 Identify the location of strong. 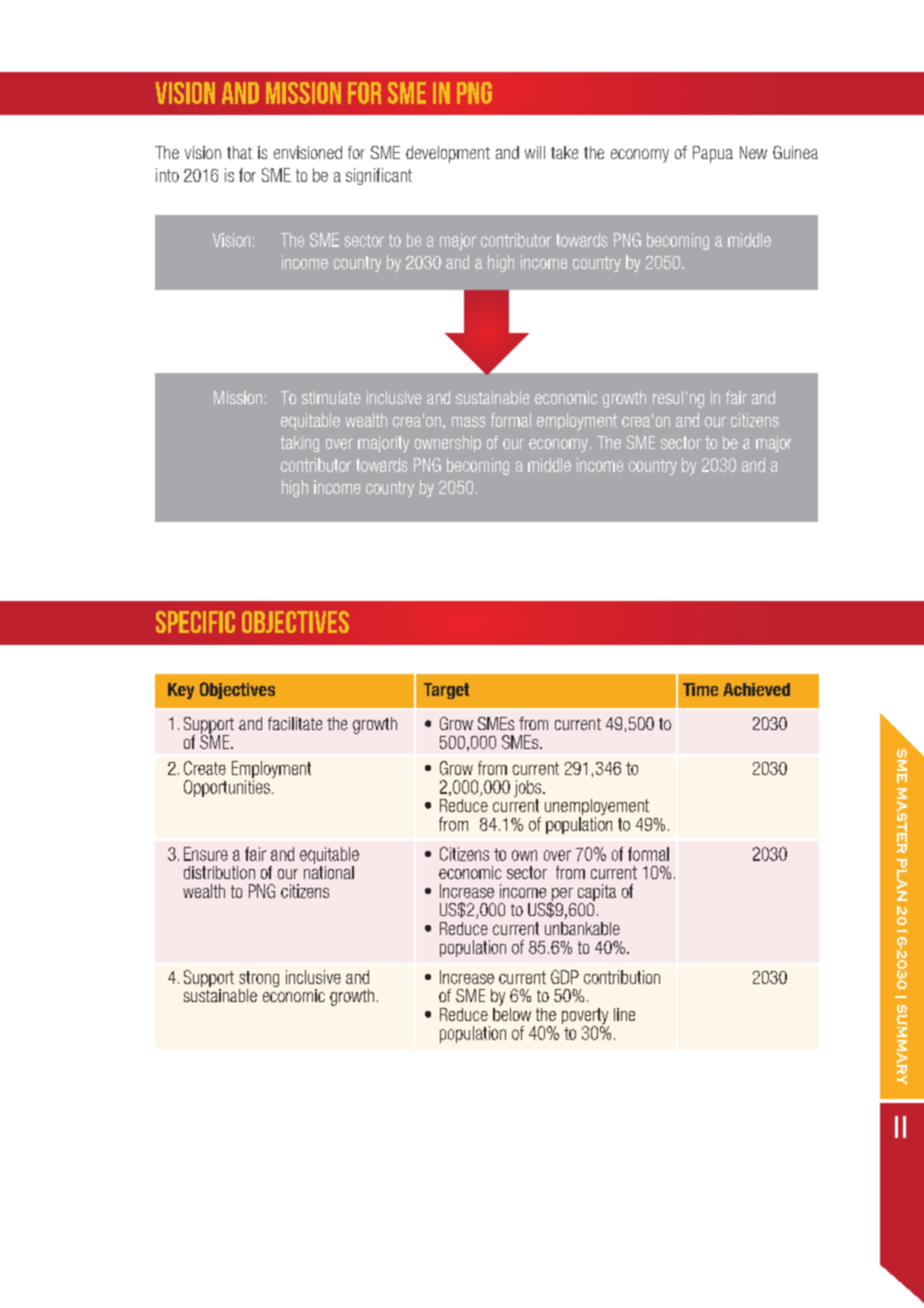
(259, 980).
